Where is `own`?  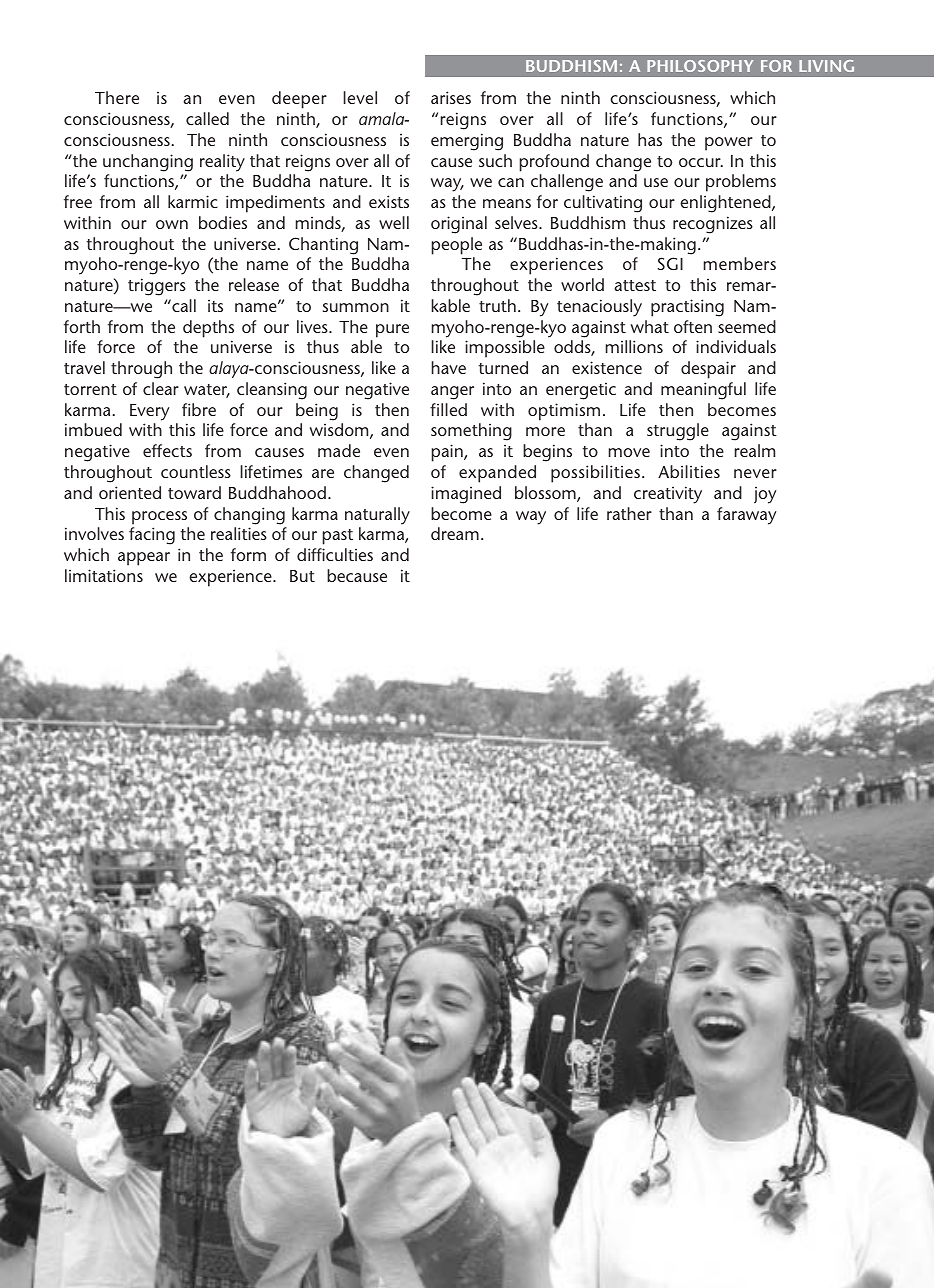
own is located at coordinates (172, 224).
